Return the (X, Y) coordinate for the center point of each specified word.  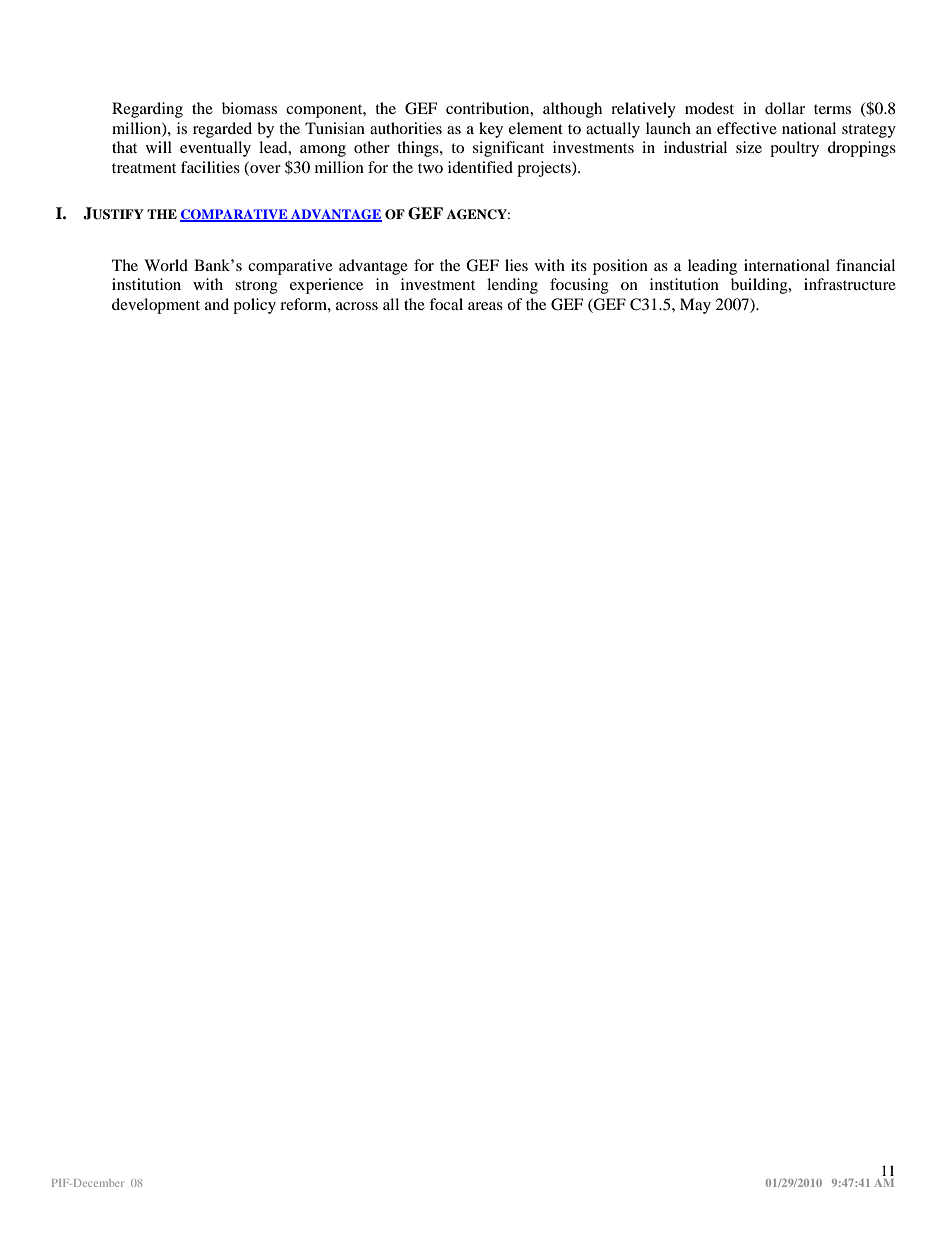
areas (485, 306)
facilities (210, 167)
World (166, 265)
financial (865, 265)
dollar (785, 108)
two (430, 168)
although (572, 110)
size (749, 147)
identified (480, 167)
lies (516, 265)
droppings (862, 149)
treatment (144, 168)
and (217, 304)
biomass (249, 108)
